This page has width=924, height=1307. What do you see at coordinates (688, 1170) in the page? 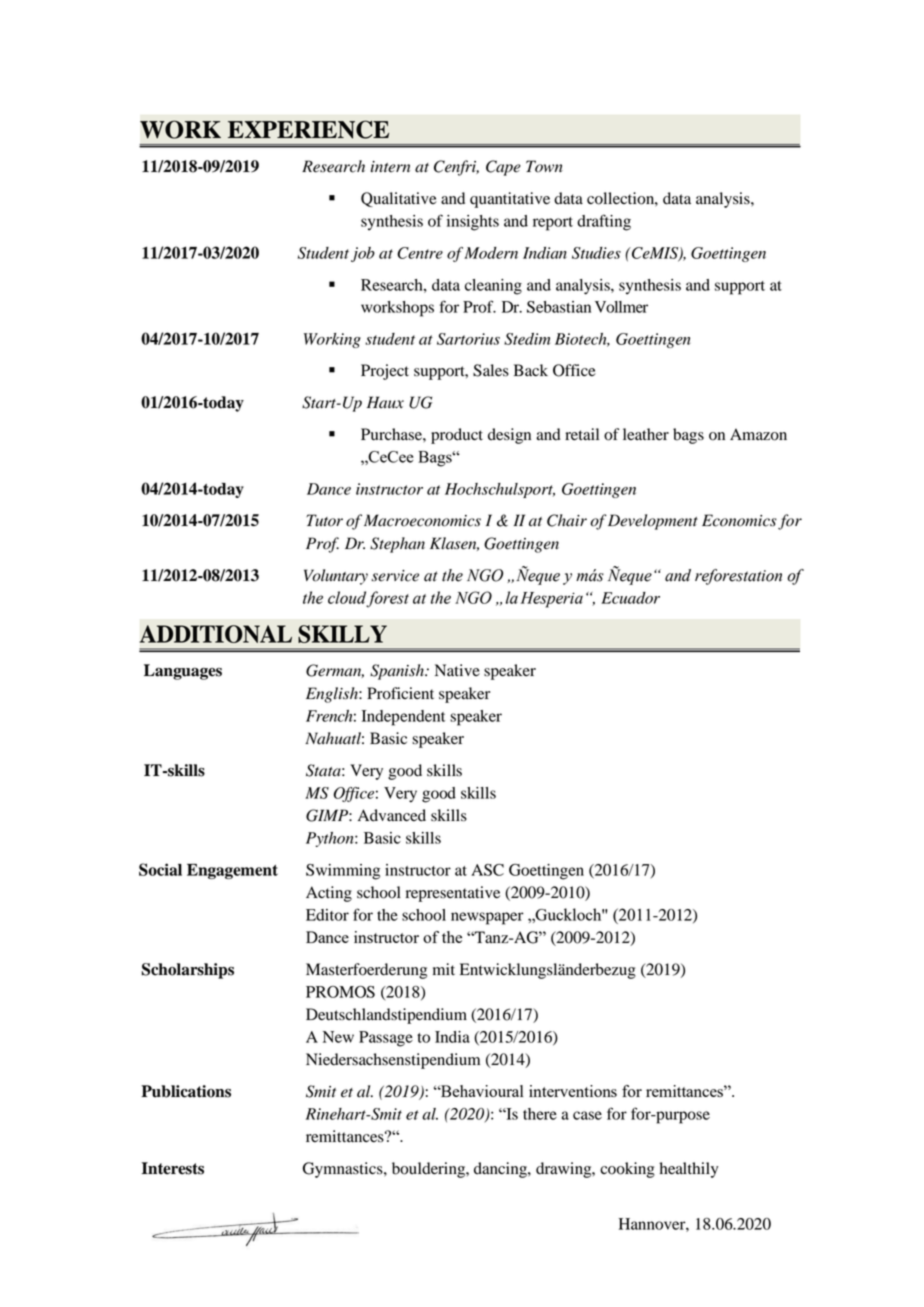
I see `healthily` at bounding box center [688, 1170].
